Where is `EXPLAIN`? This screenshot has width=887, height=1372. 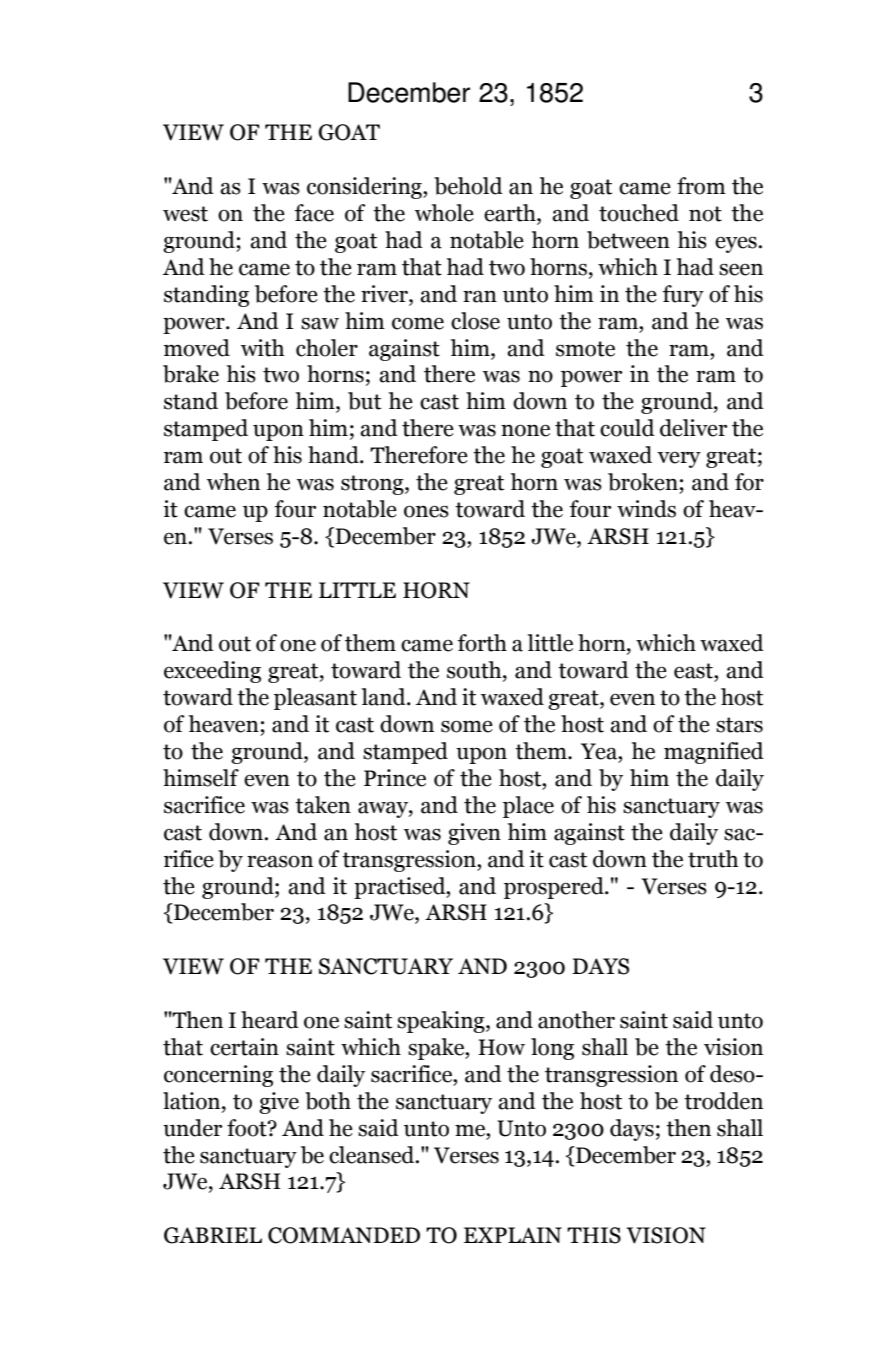
EXPLAIN is located at coordinates (513, 1235).
